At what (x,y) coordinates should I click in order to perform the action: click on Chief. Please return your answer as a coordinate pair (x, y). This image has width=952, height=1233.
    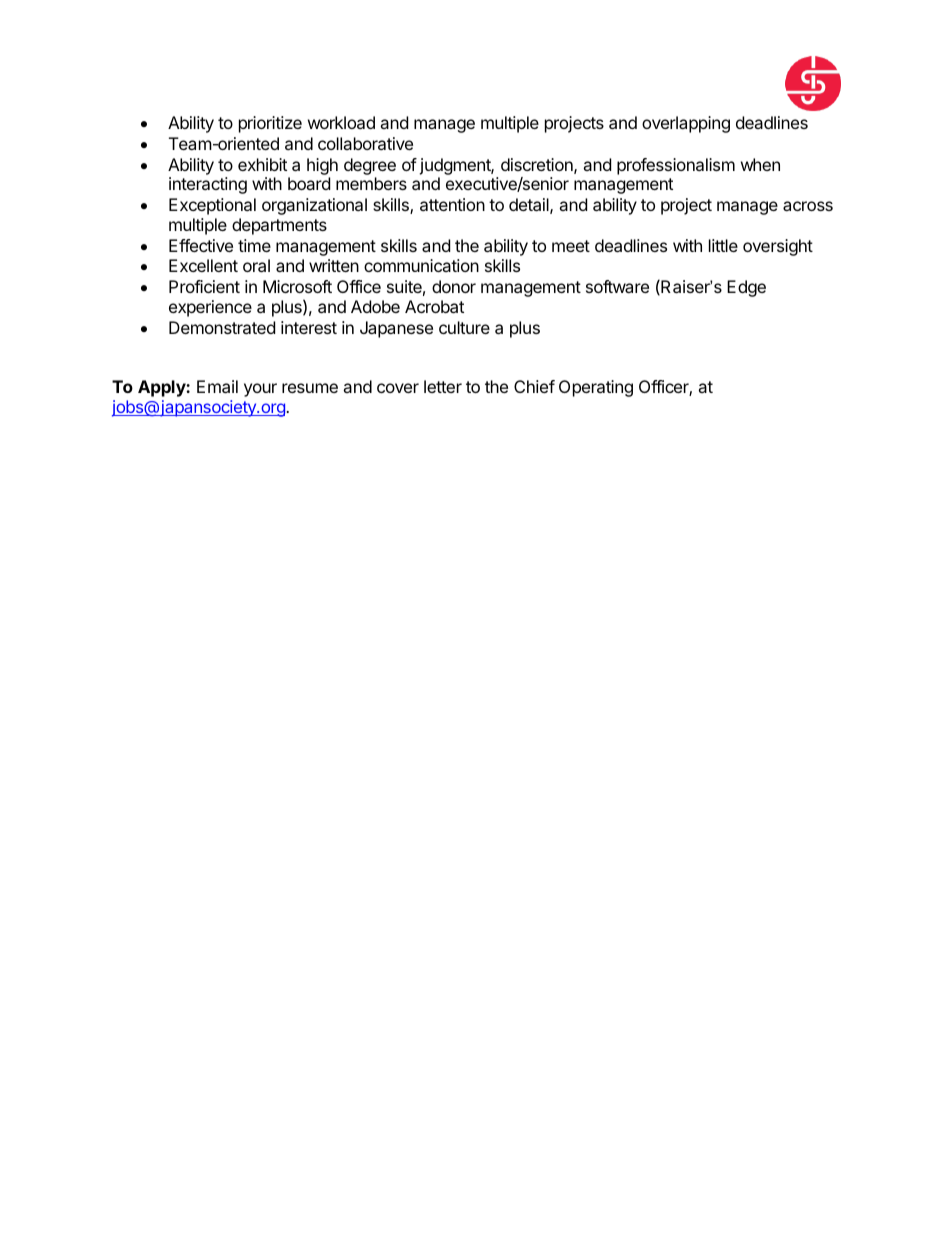
    Looking at the image, I should click on (534, 386).
